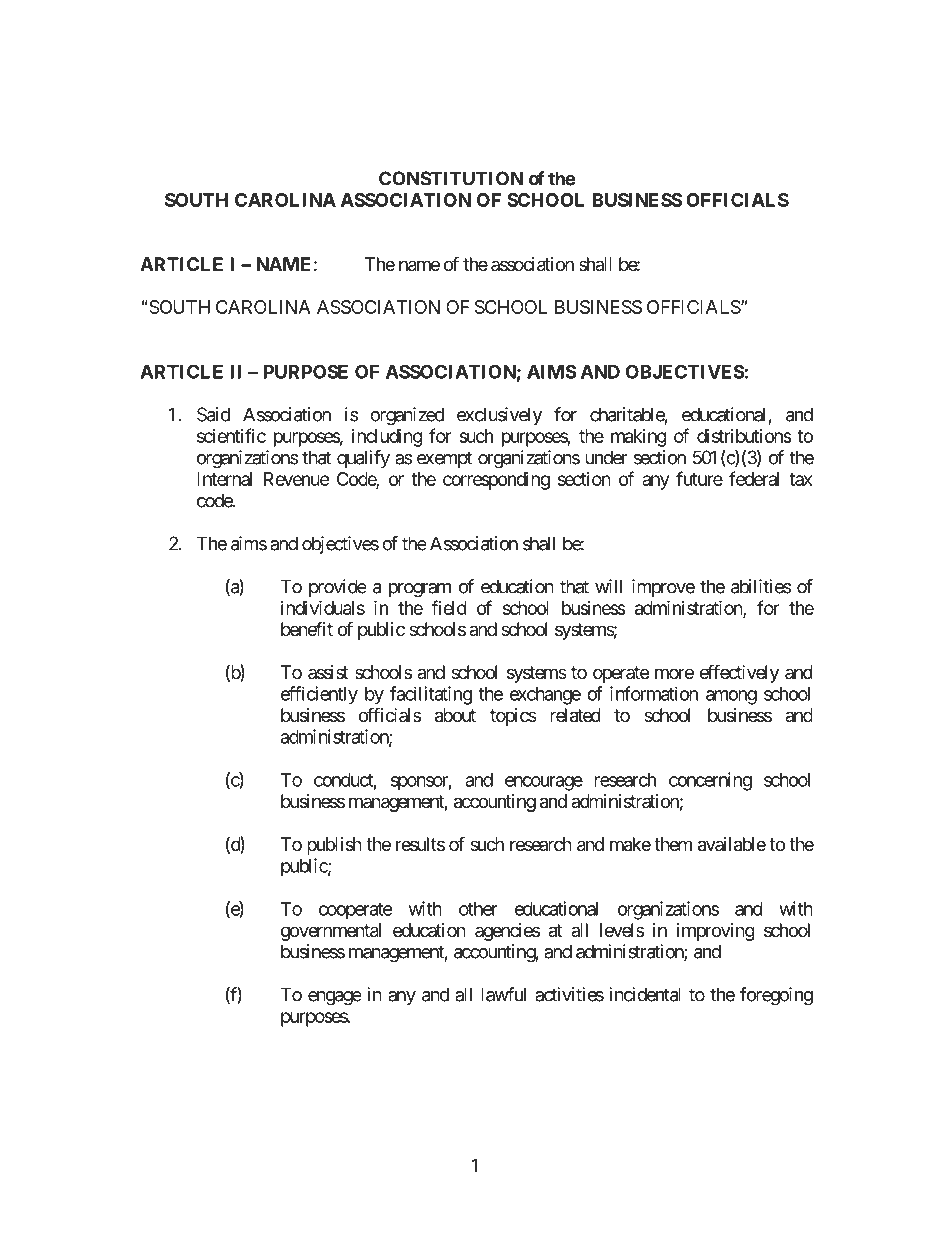 This screenshot has width=952, height=1233. I want to click on CONSTITUTION, so click(451, 178).
